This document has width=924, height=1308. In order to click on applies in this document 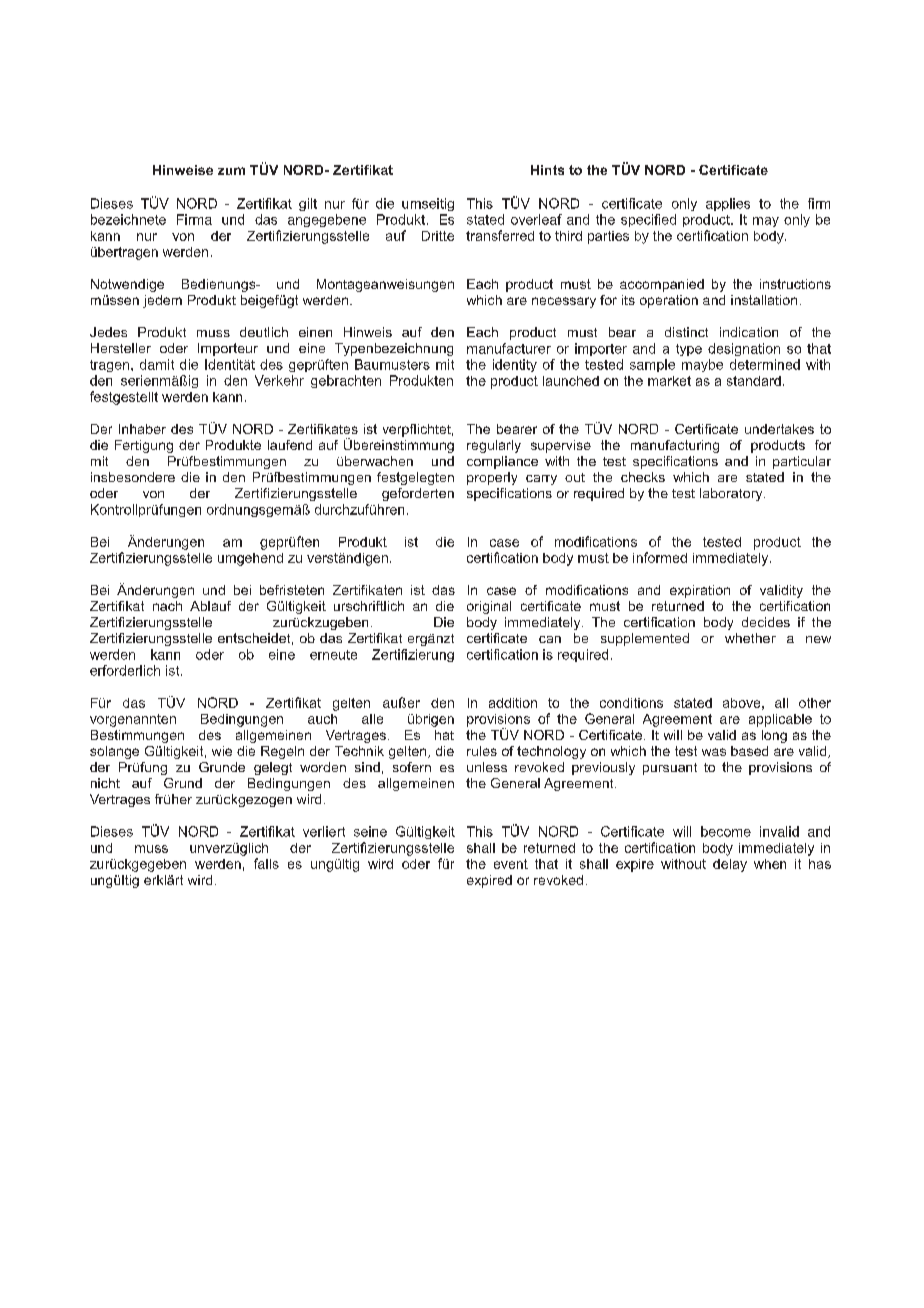, I will do `click(728, 204)`.
